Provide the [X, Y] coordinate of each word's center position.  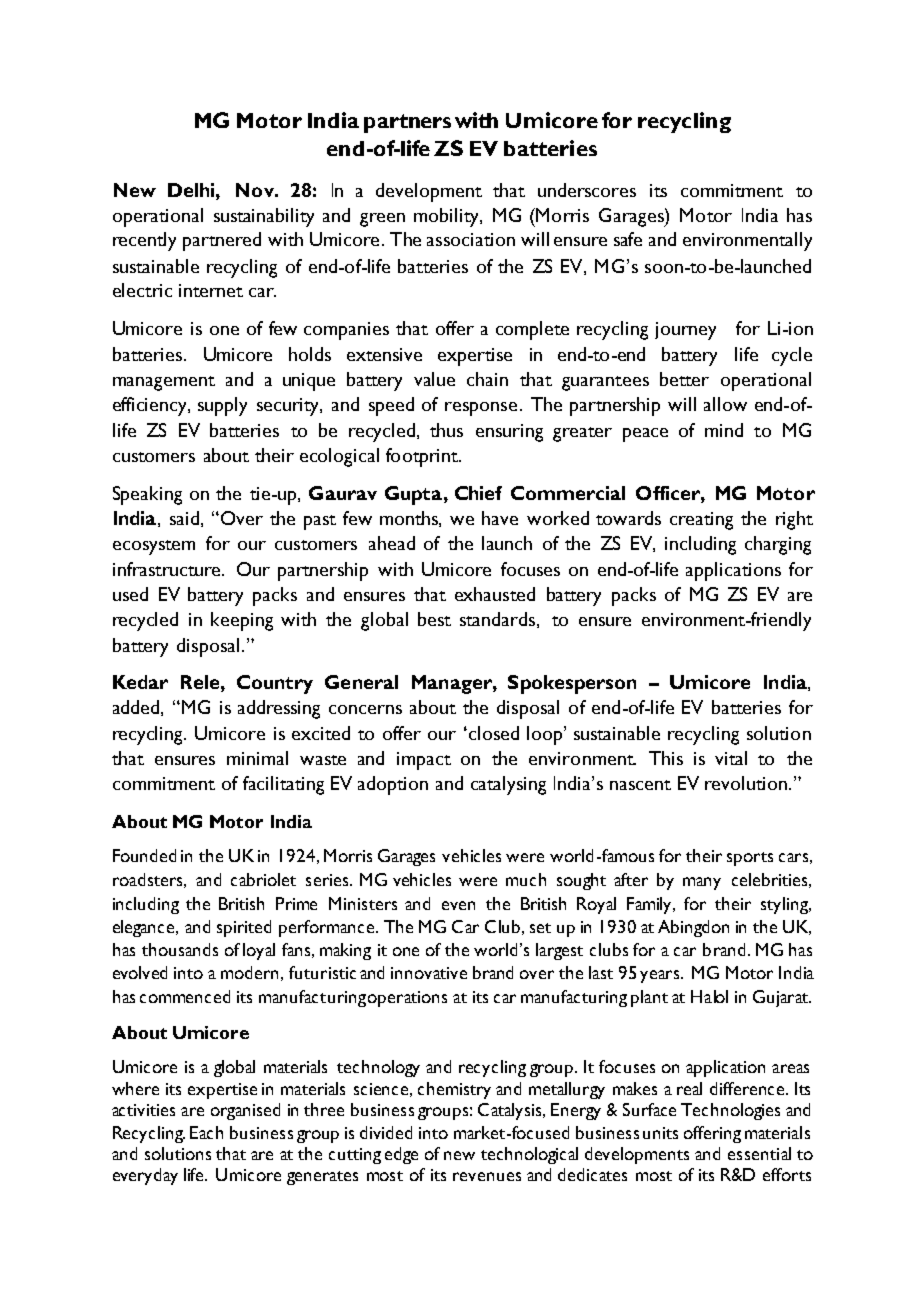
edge [401, 1155]
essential [759, 1153]
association [471, 239]
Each [206, 1132]
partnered [222, 241]
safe [628, 239]
